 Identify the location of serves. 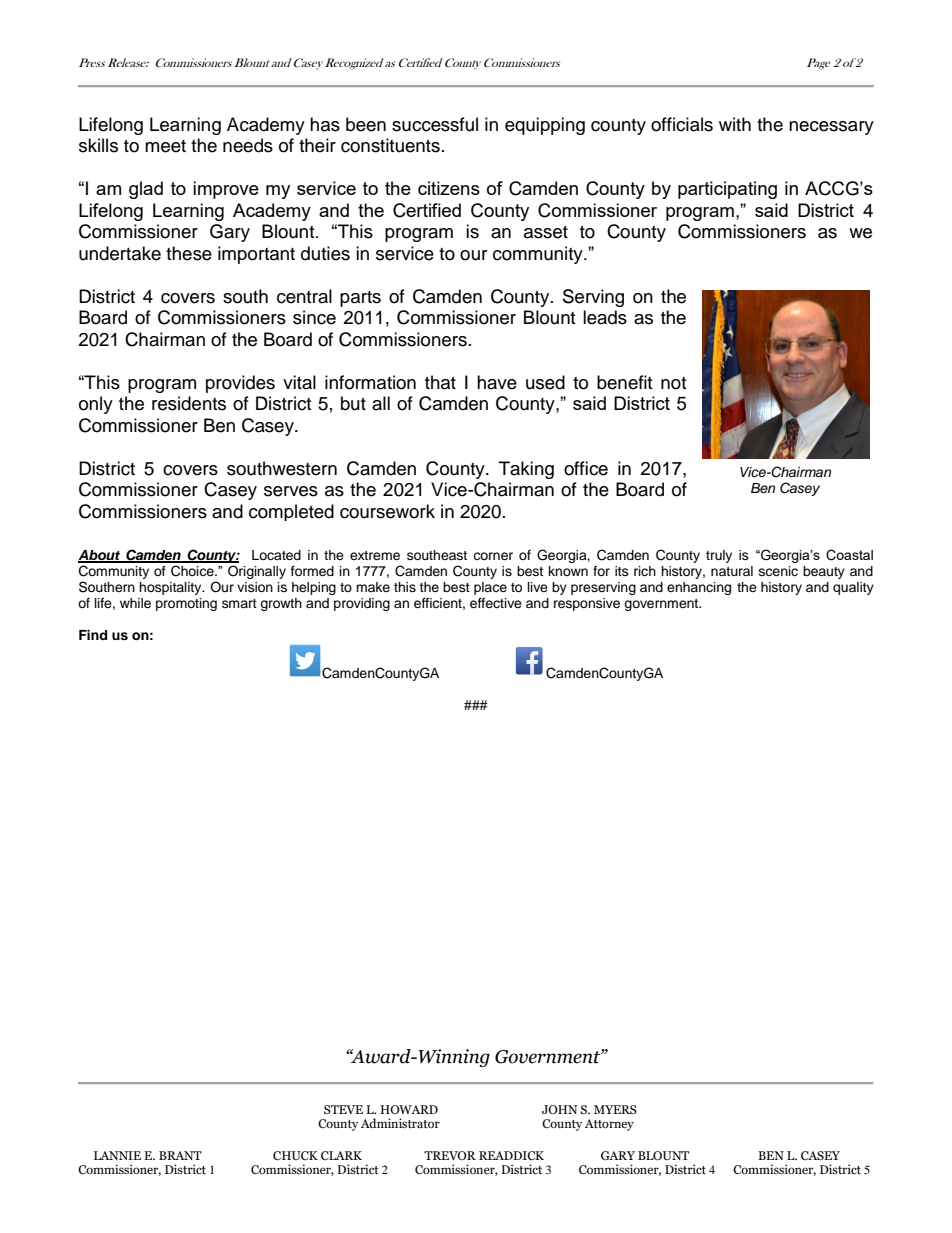
(291, 491).
